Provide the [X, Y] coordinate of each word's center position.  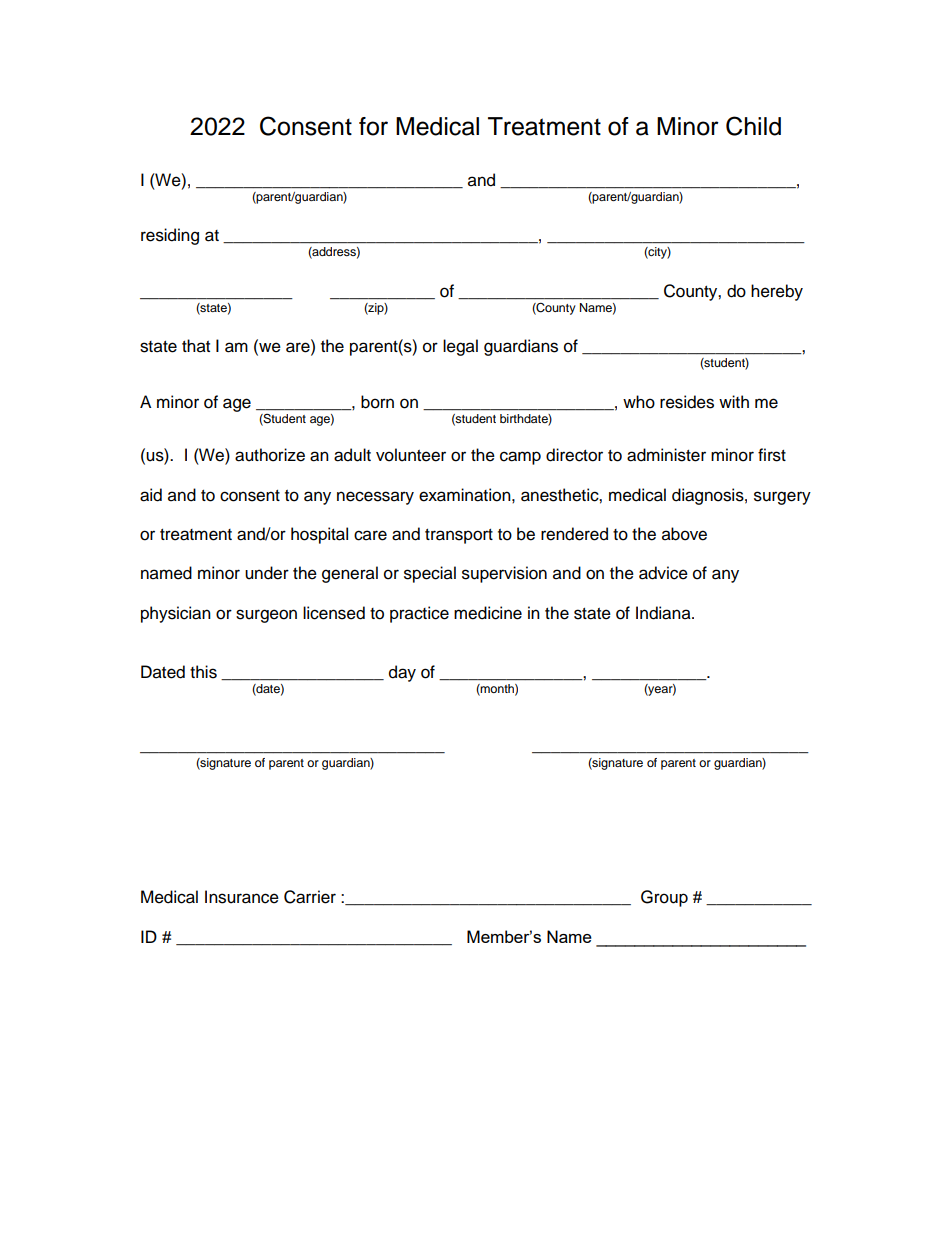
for [373, 126]
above [684, 534]
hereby [777, 292]
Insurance [242, 897]
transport [459, 536]
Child [753, 126]
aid [151, 495]
